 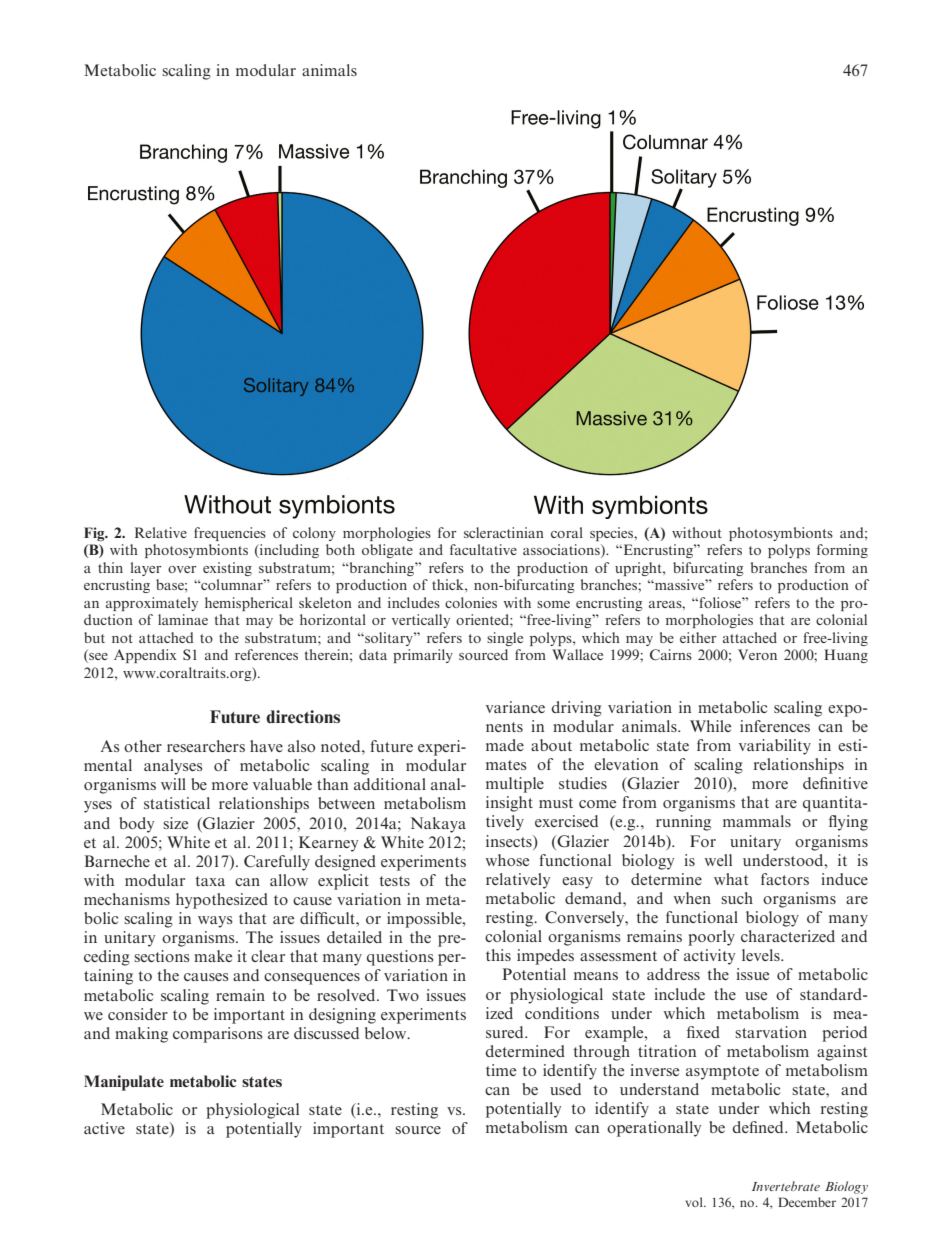 I want to click on operationally, so click(x=654, y=1129).
